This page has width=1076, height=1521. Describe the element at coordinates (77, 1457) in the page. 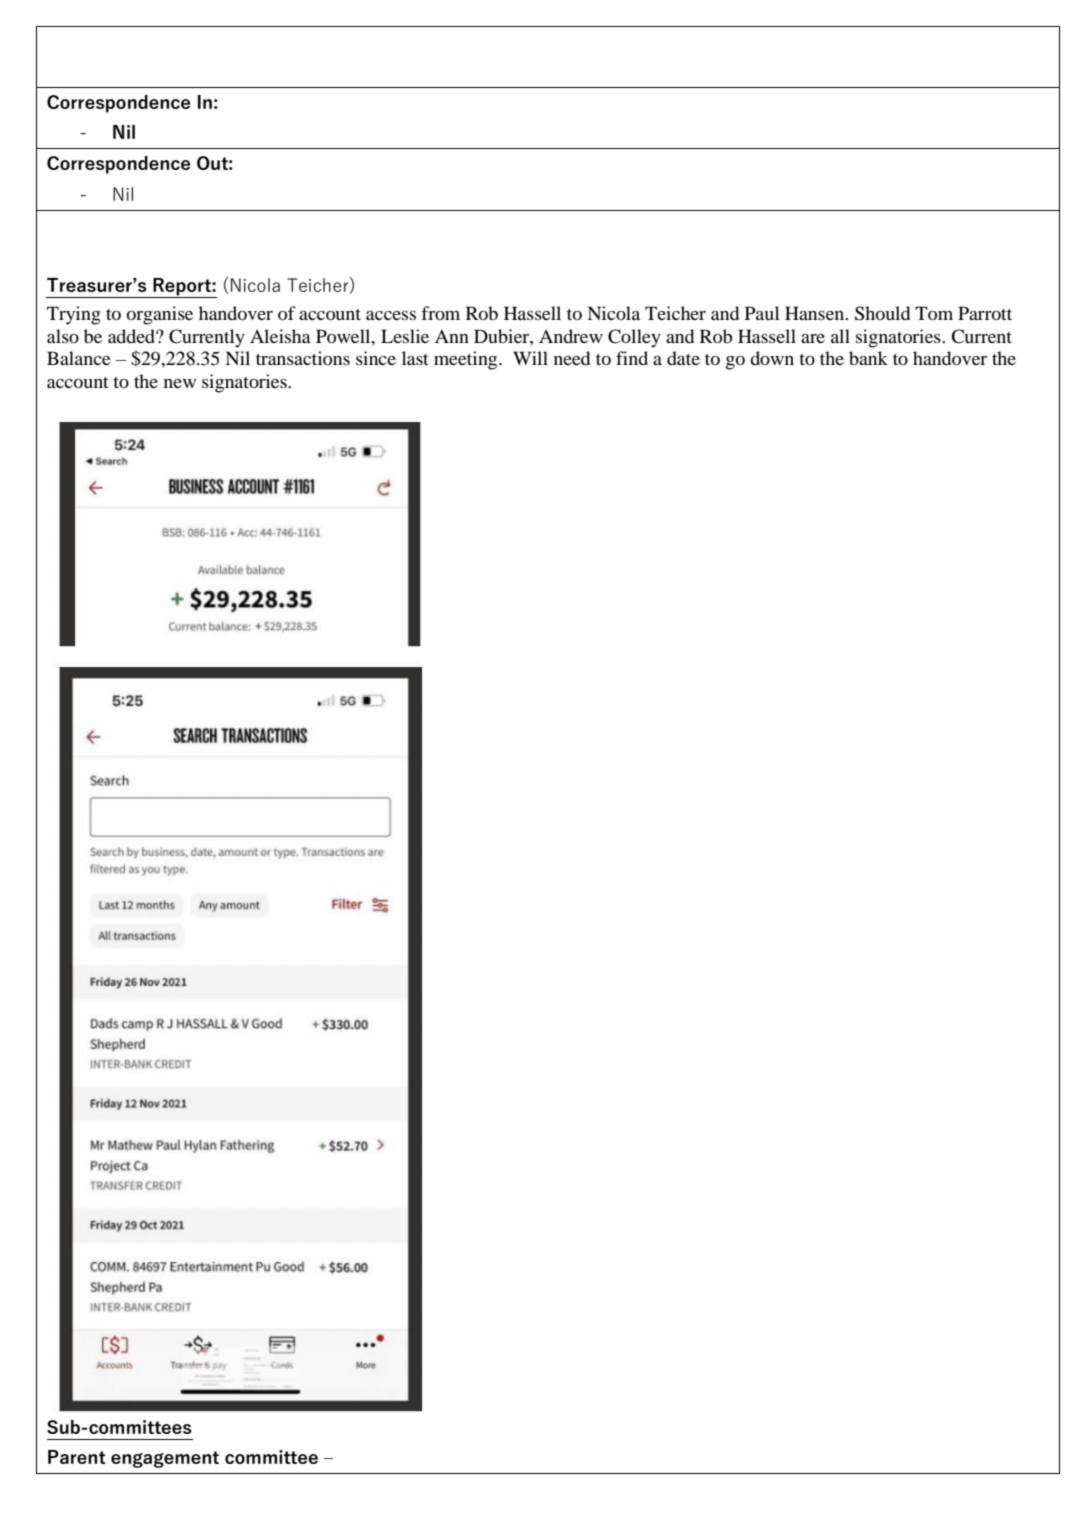

I see `Parent` at that location.
